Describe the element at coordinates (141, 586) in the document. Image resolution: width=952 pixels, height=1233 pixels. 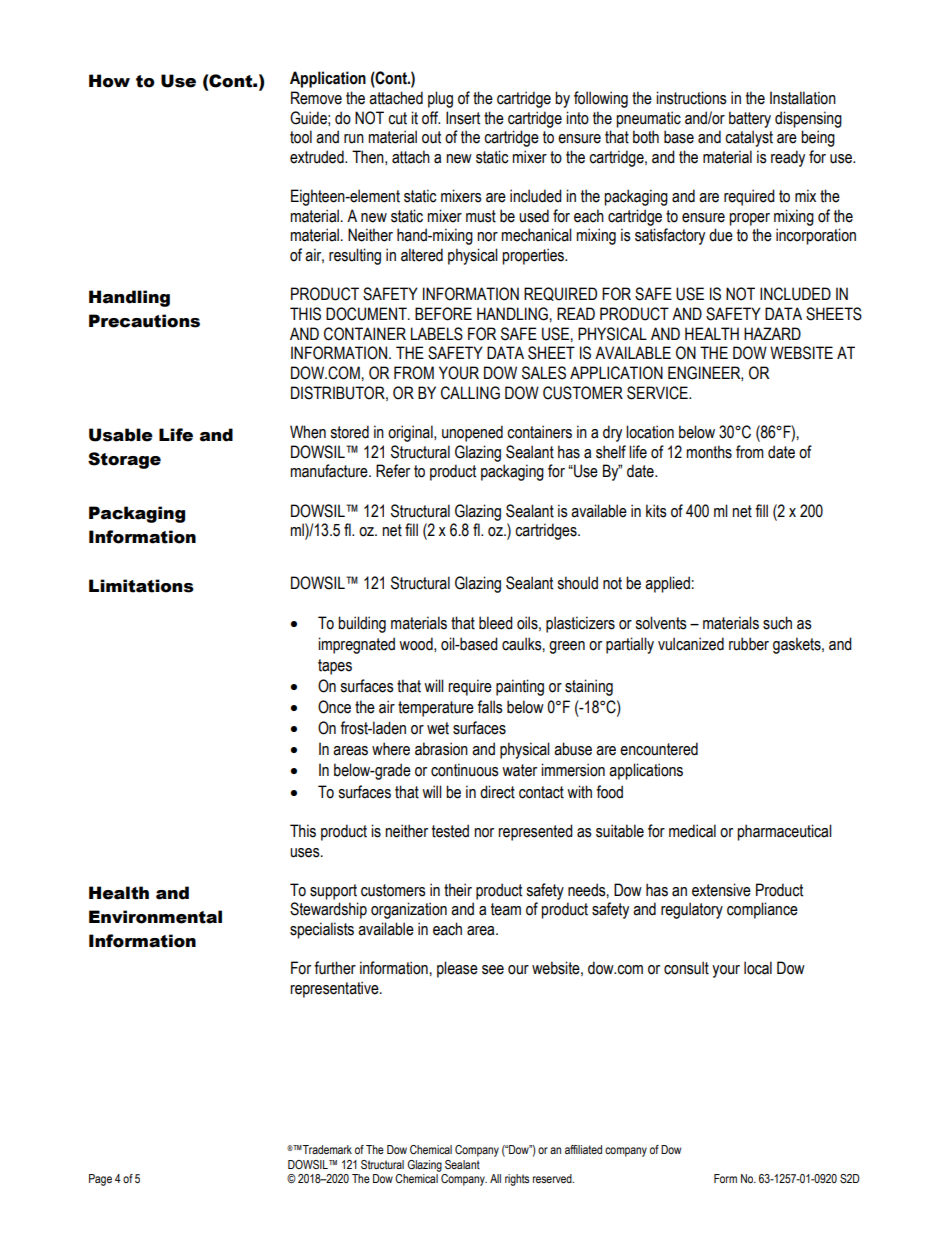
I see `Limitations` at that location.
